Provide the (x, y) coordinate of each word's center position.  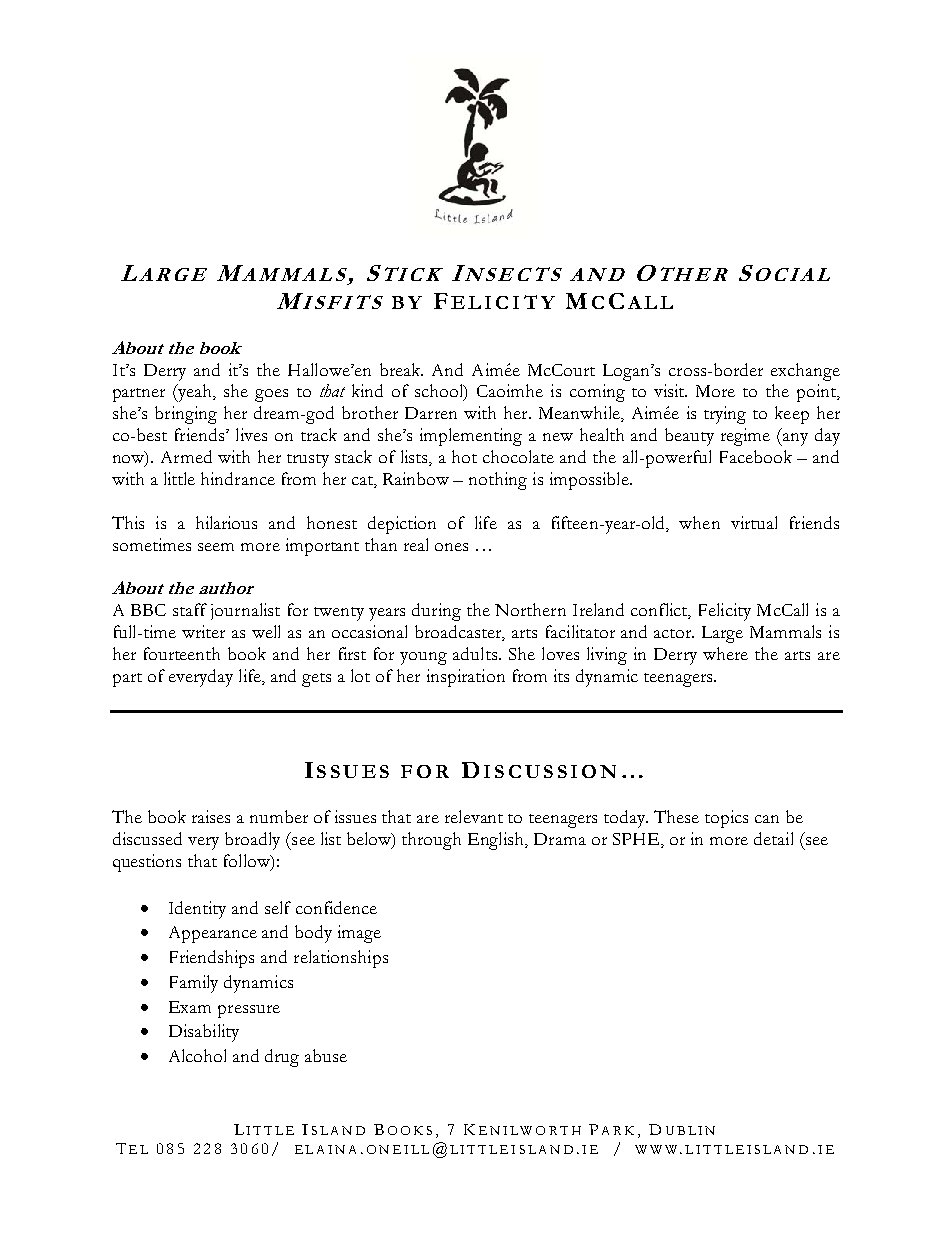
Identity (197, 910)
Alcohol (197, 1055)
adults (475, 653)
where (725, 653)
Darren (431, 413)
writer (203, 631)
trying (725, 415)
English (497, 841)
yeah (195, 393)
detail (773, 838)
